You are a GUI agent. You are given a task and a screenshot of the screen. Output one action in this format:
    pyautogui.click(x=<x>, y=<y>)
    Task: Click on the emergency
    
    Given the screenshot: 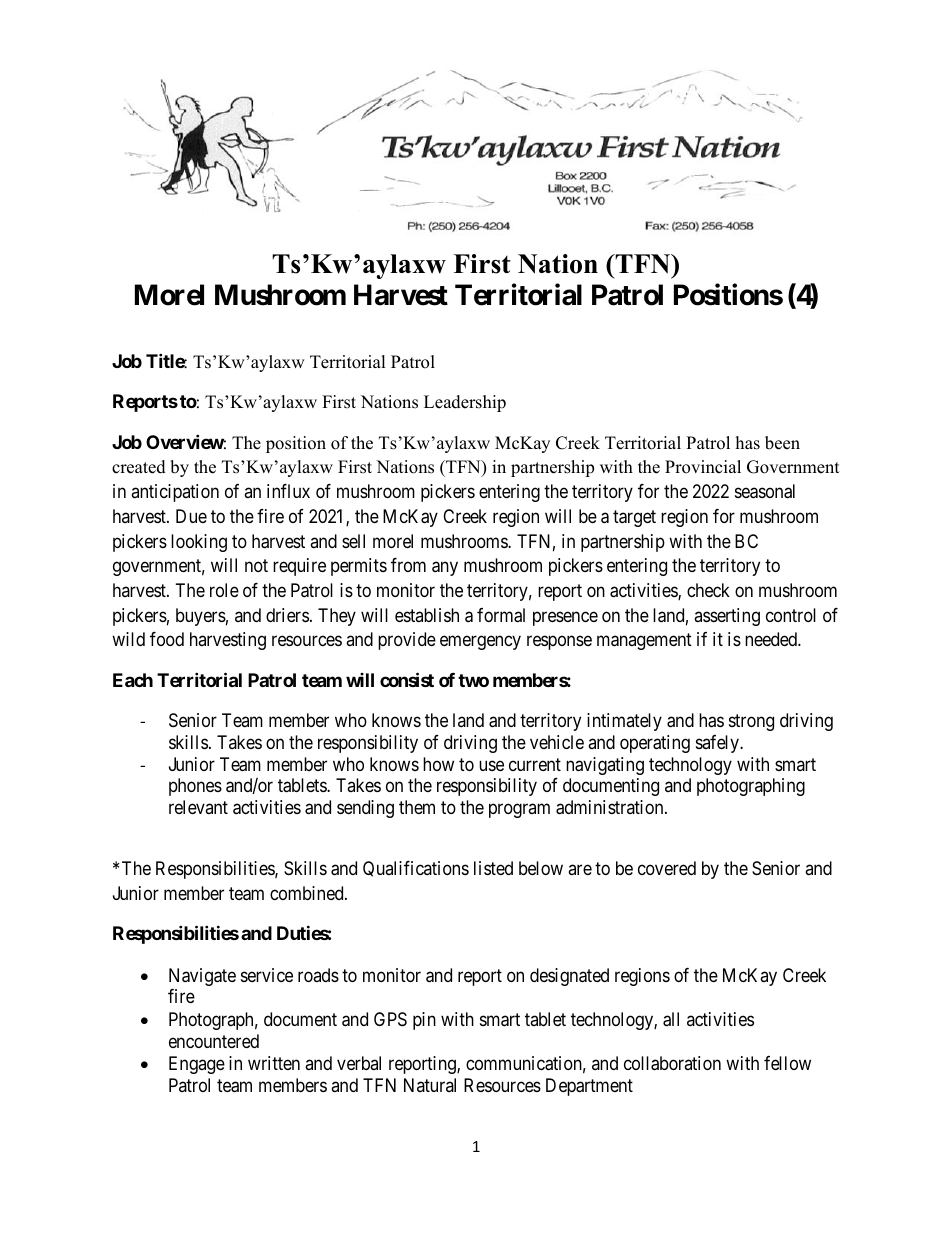 What is the action you would take?
    pyautogui.click(x=480, y=643)
